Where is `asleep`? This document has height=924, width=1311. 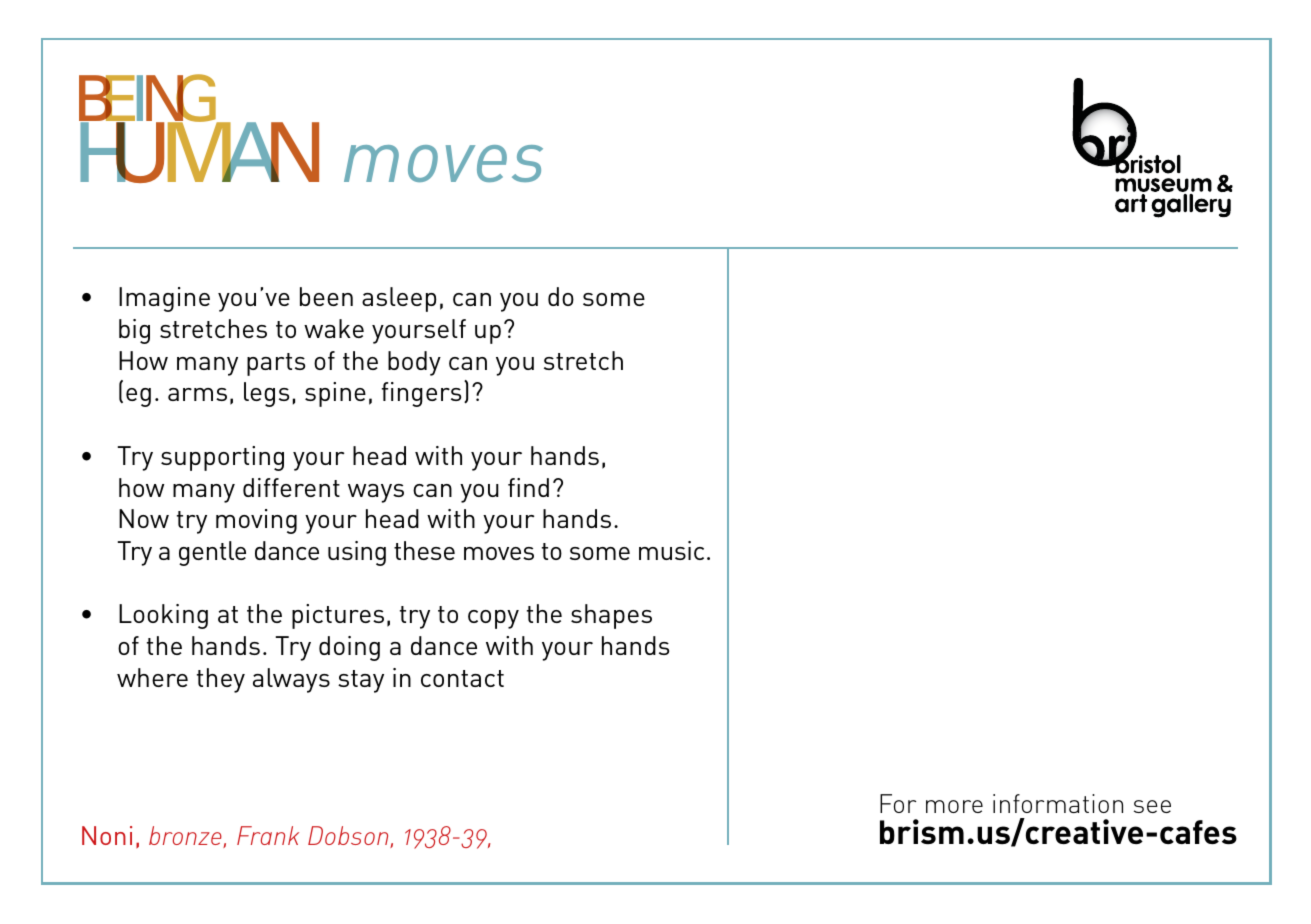 asleep is located at coordinates (399, 299).
